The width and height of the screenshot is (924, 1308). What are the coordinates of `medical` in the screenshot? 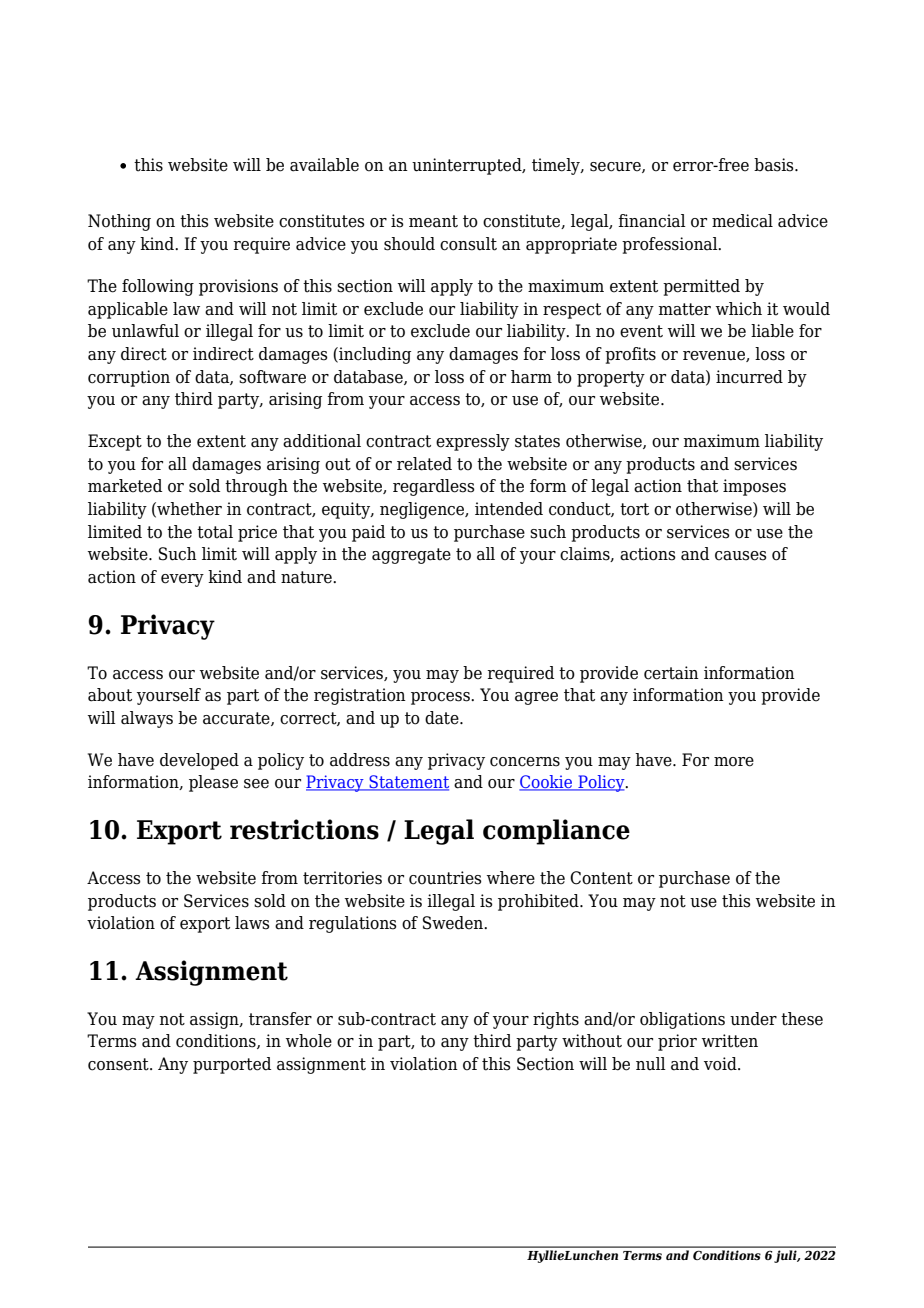 It's located at (742, 221).
